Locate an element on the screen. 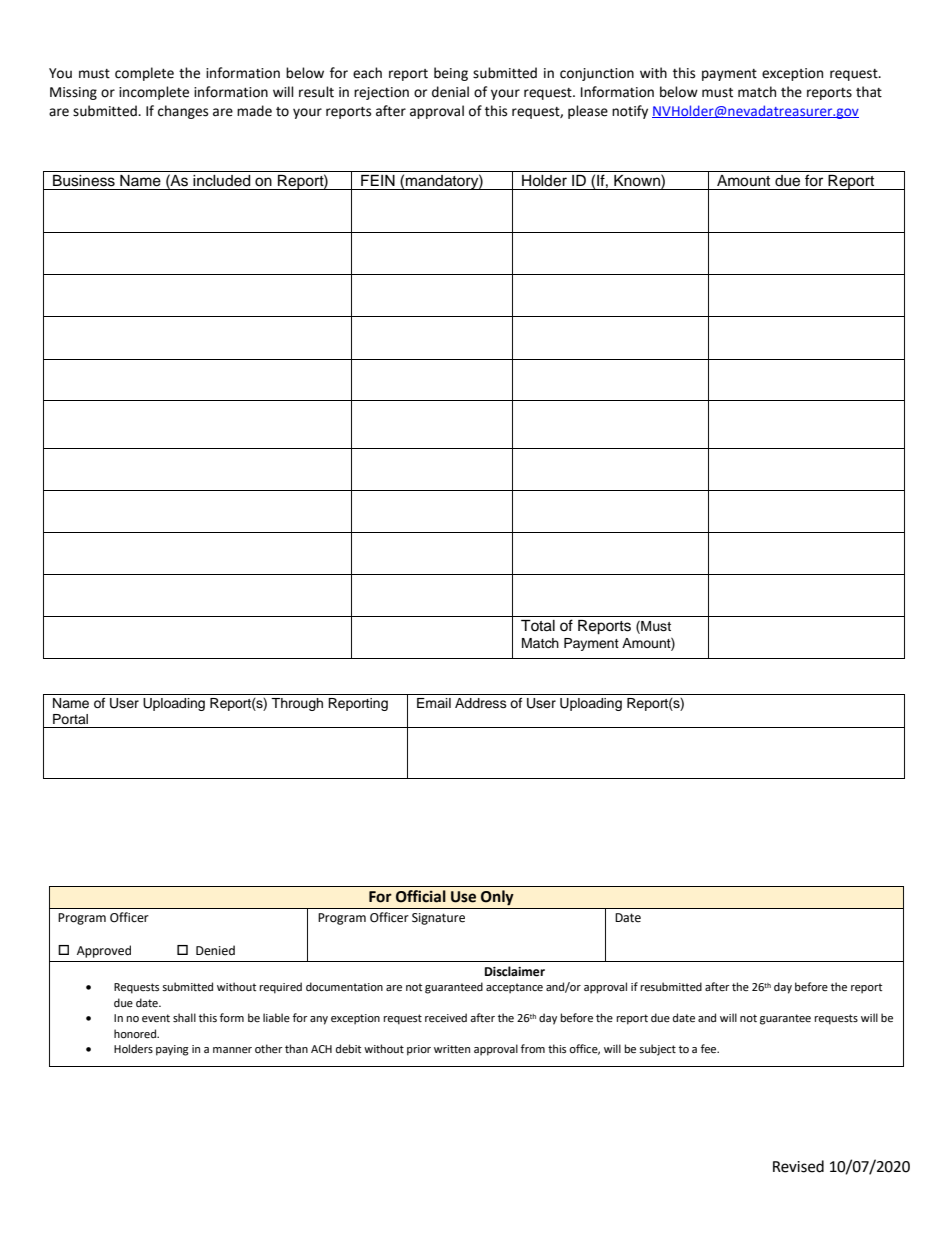 This screenshot has width=952, height=1233. Revised is located at coordinates (798, 1166).
